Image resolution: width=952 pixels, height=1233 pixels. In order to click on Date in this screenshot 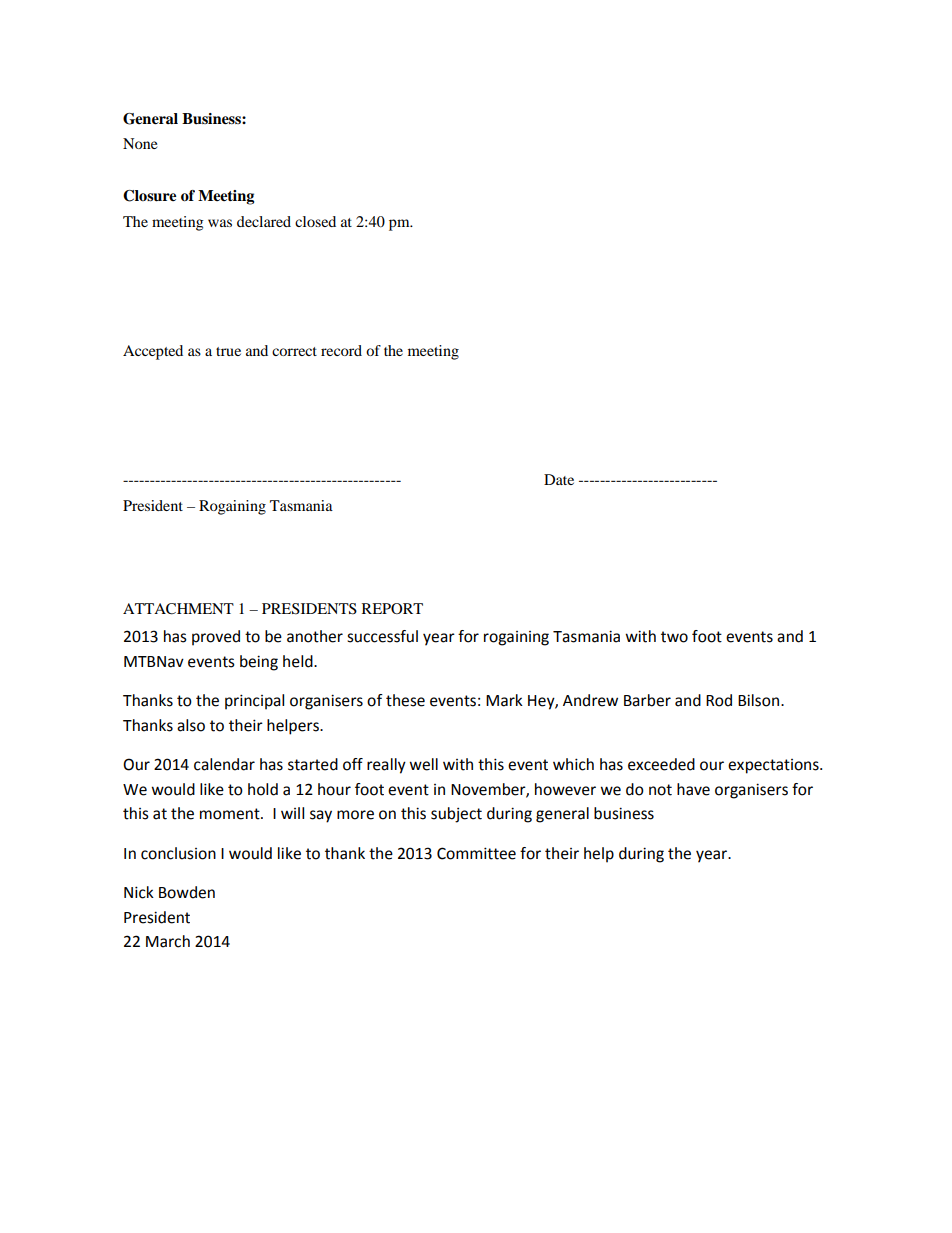, I will do `click(559, 479)`.
